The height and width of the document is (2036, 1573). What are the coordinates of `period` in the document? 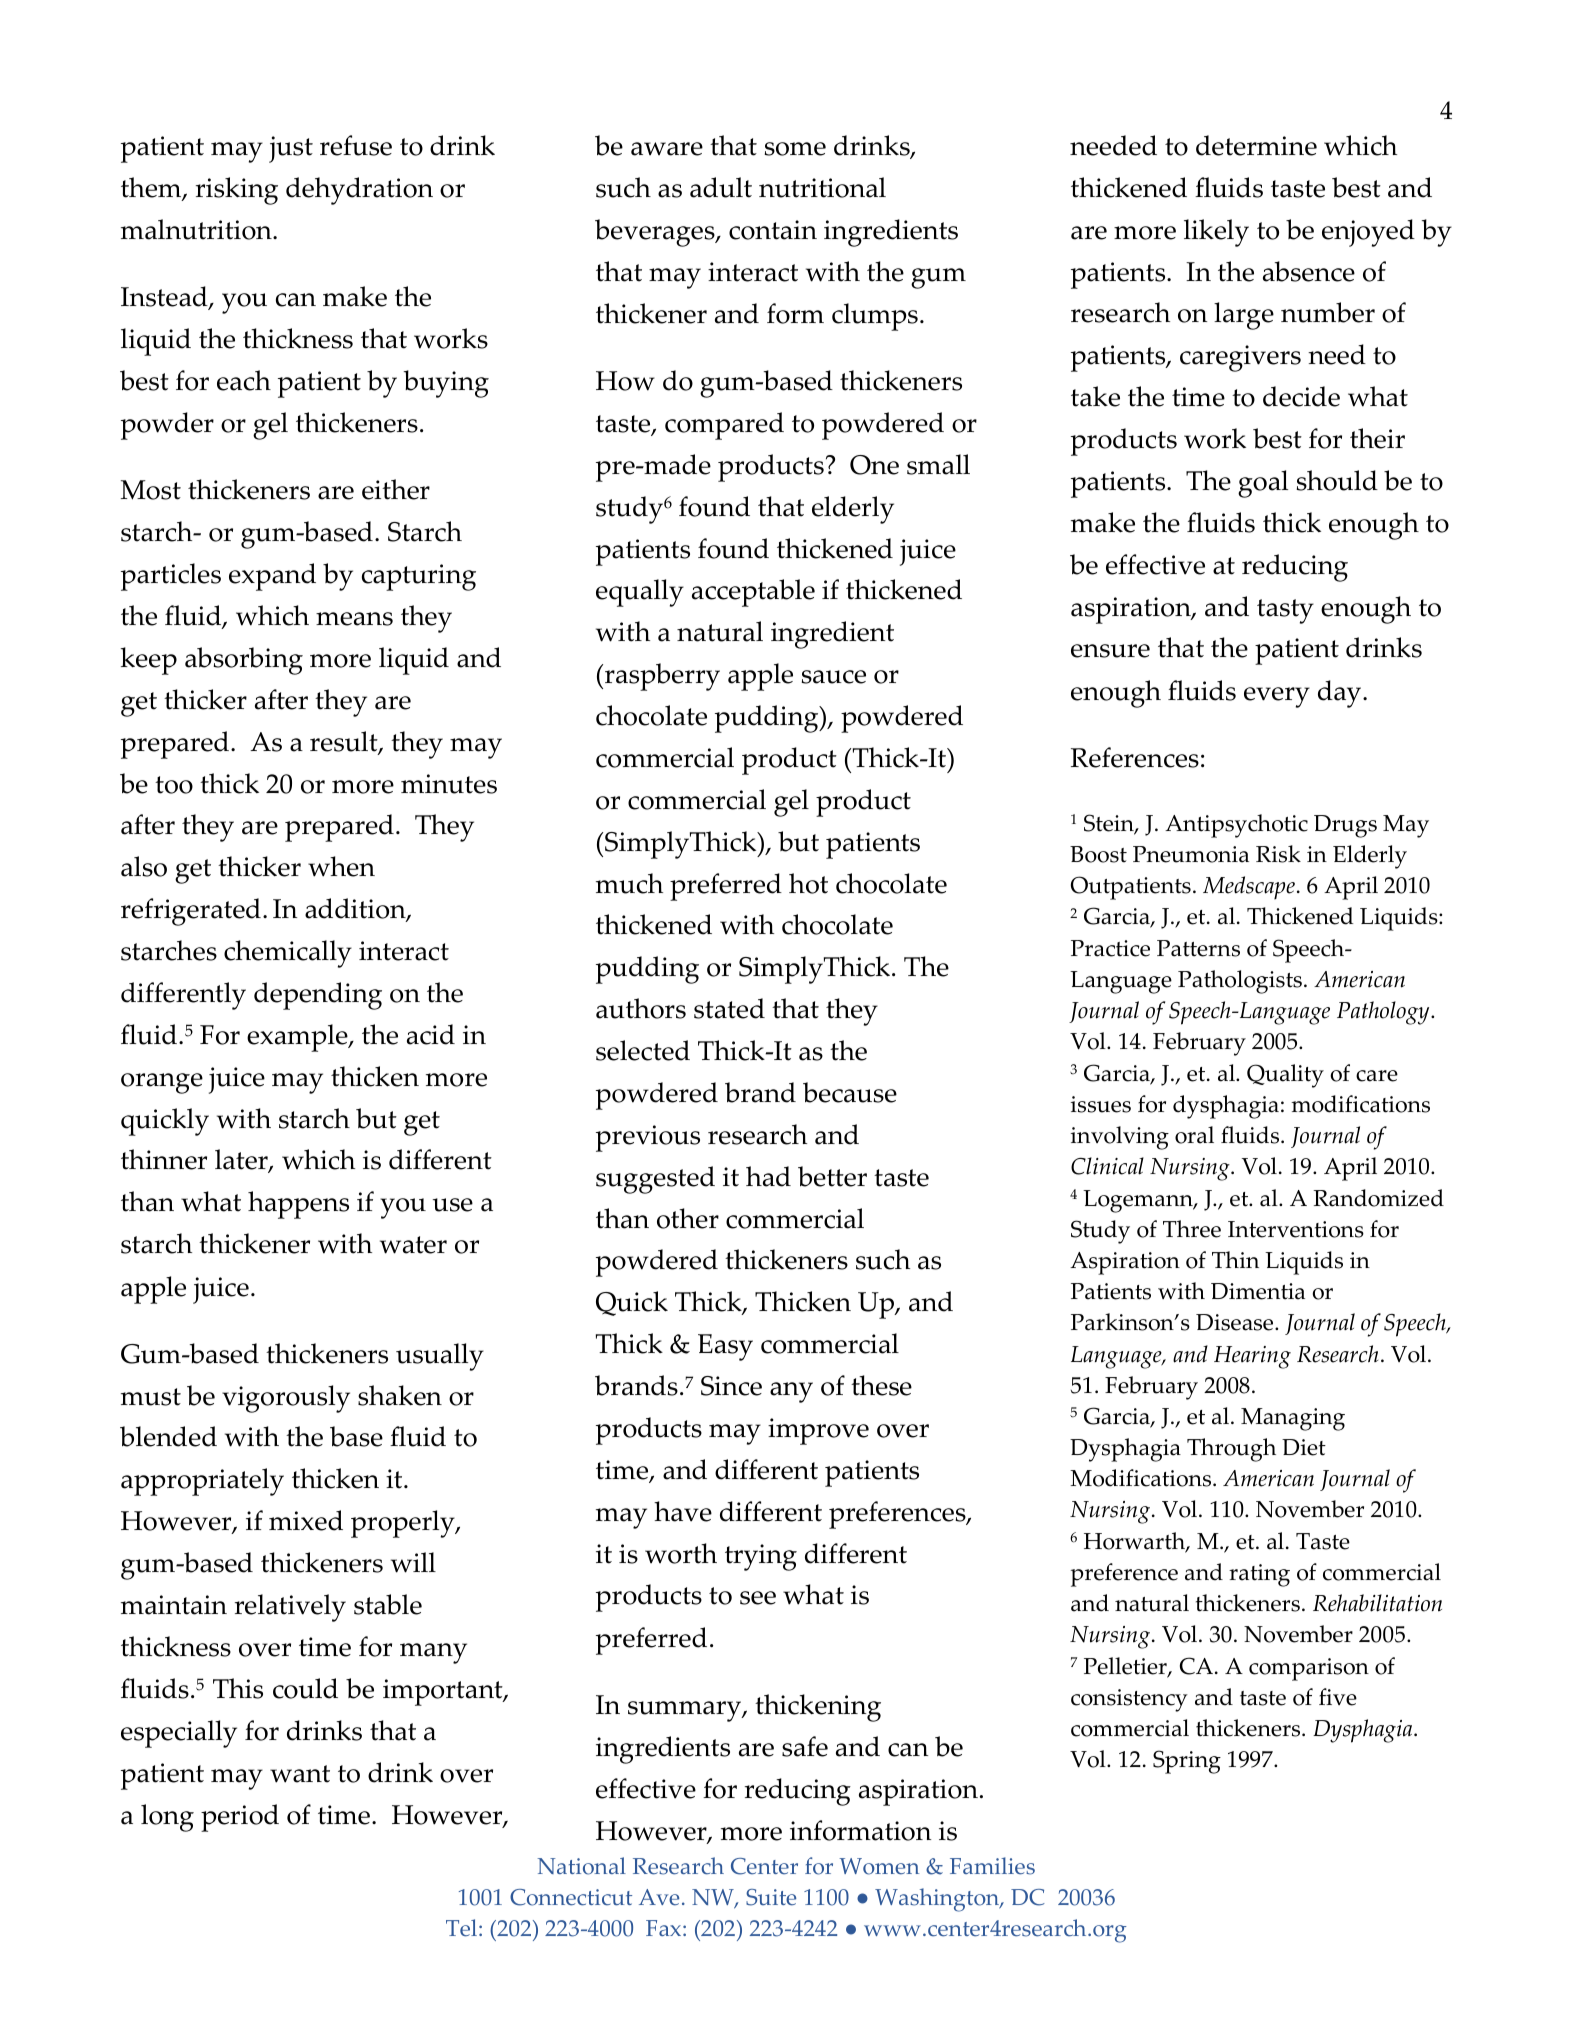 It's located at (240, 1818).
